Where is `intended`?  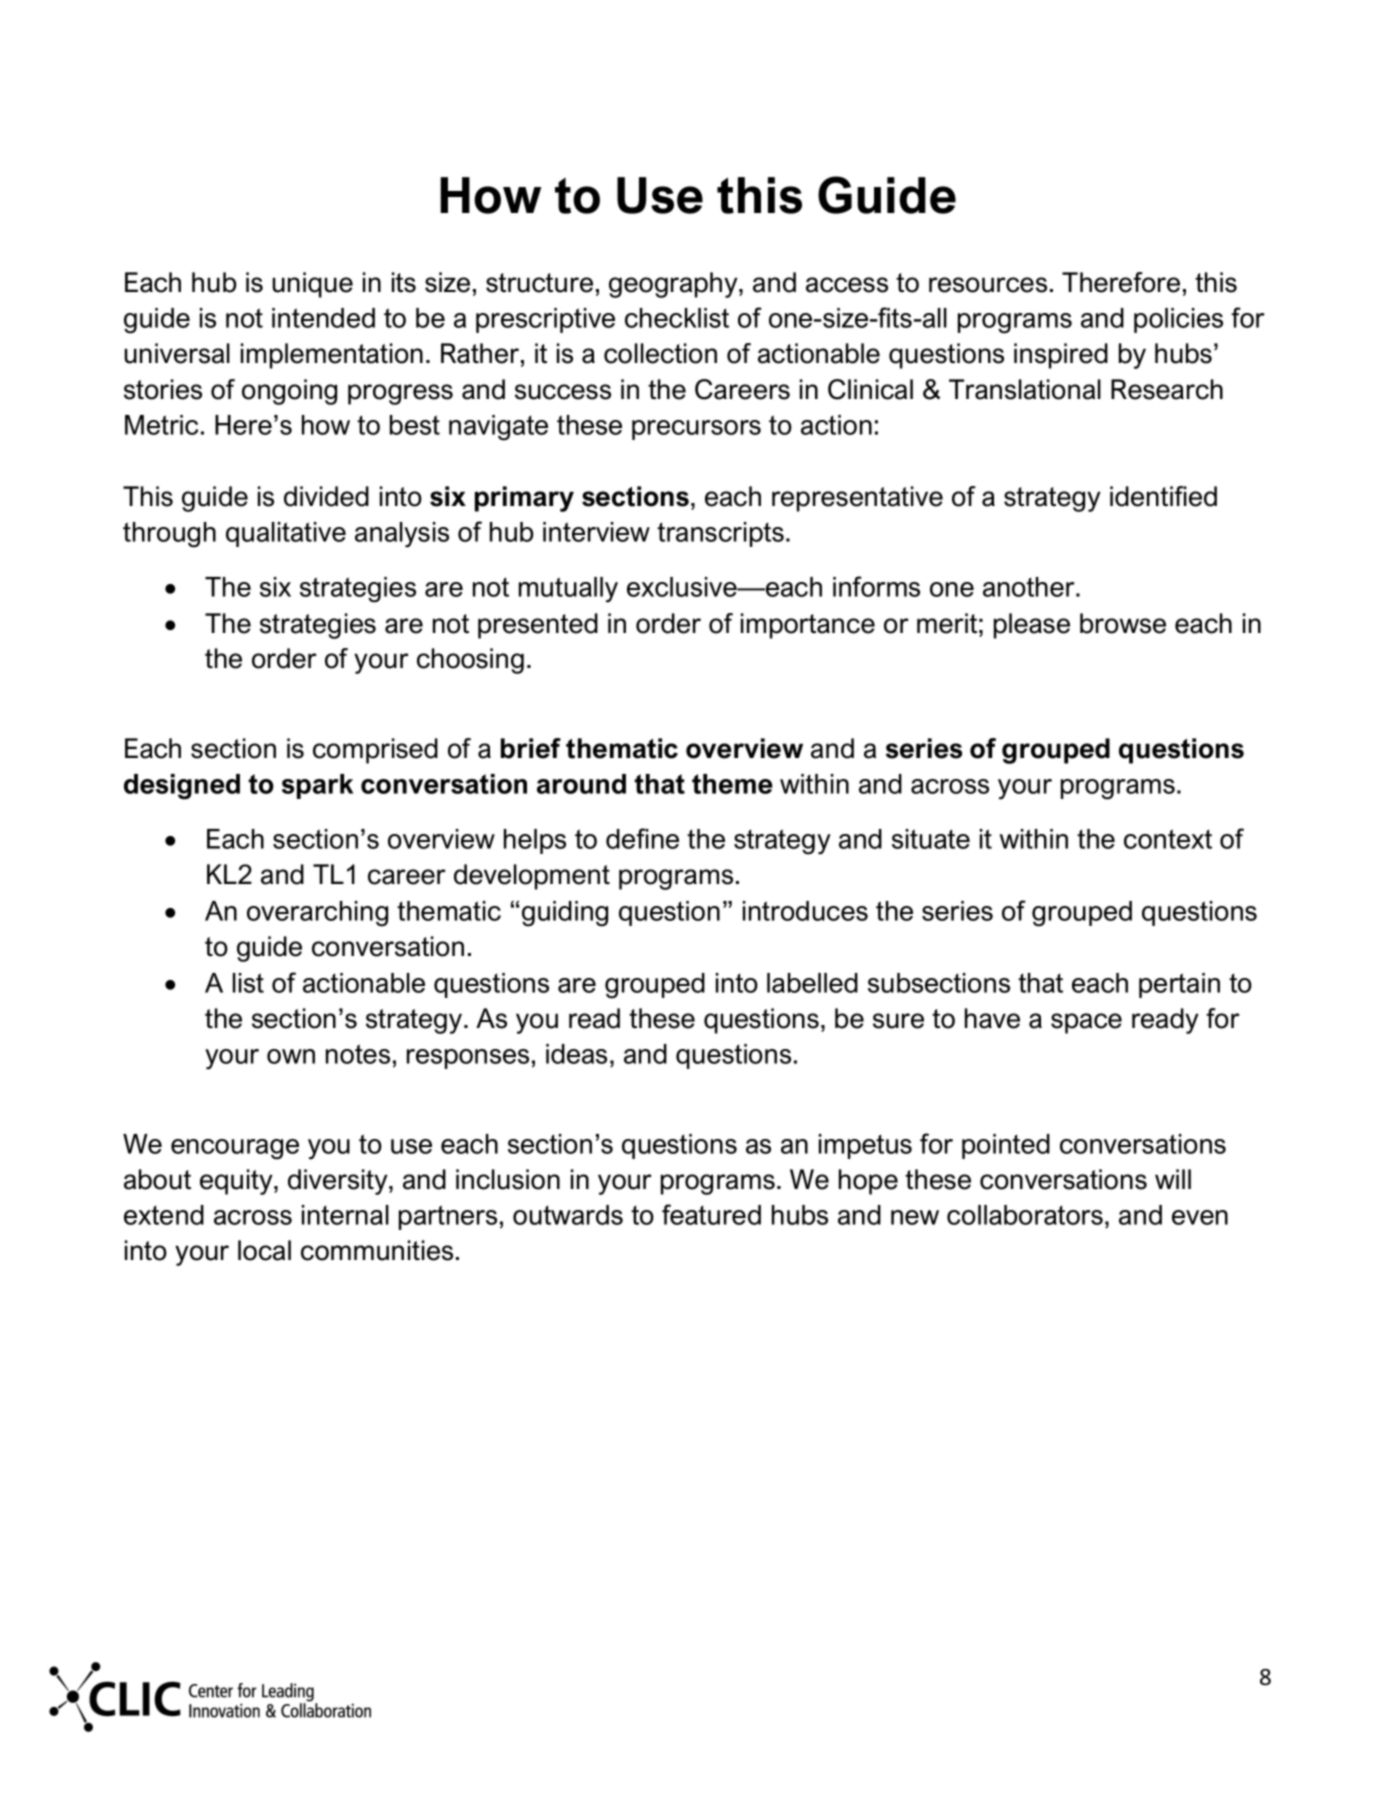 intended is located at coordinates (323, 318).
